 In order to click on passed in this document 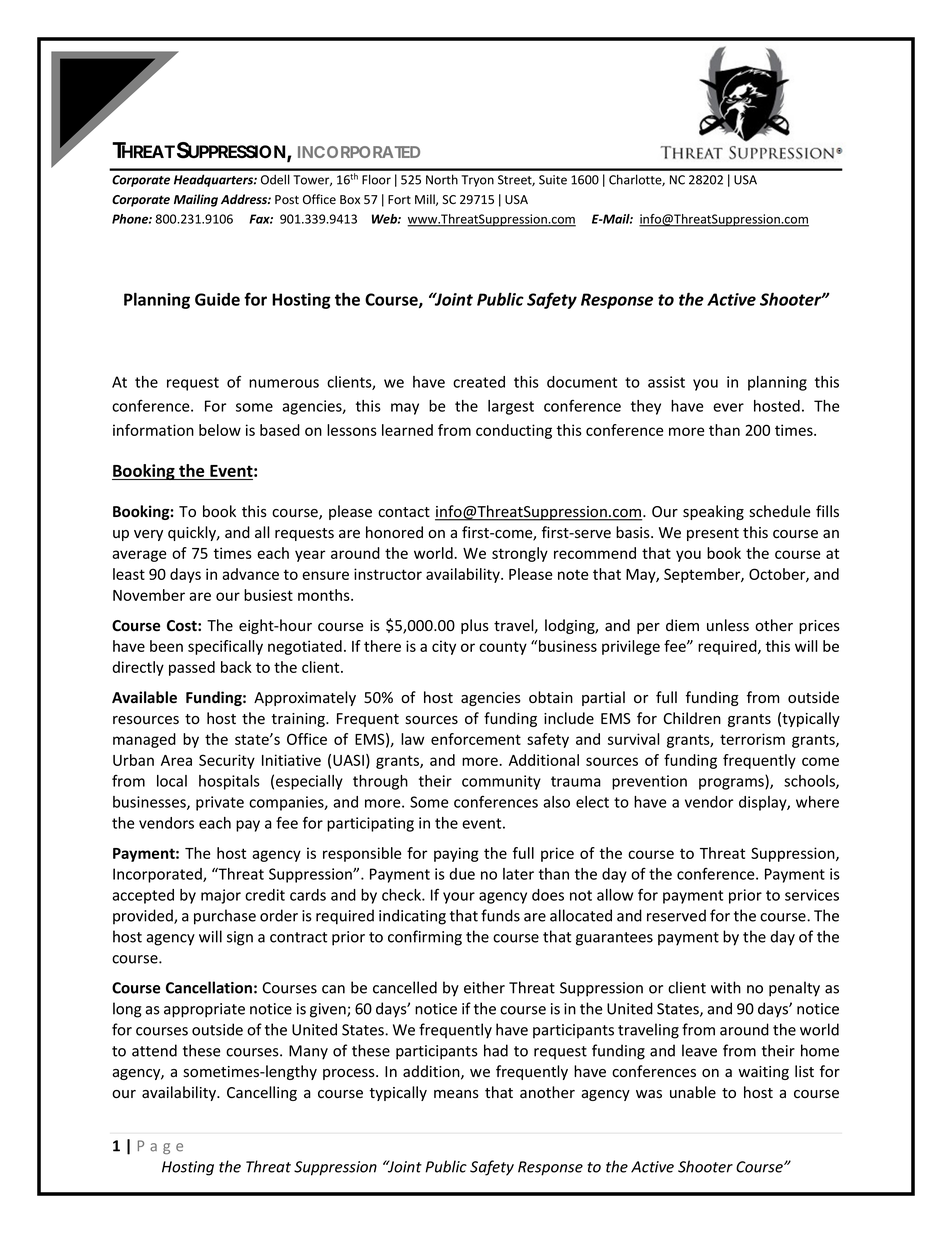, I will do `click(192, 668)`.
